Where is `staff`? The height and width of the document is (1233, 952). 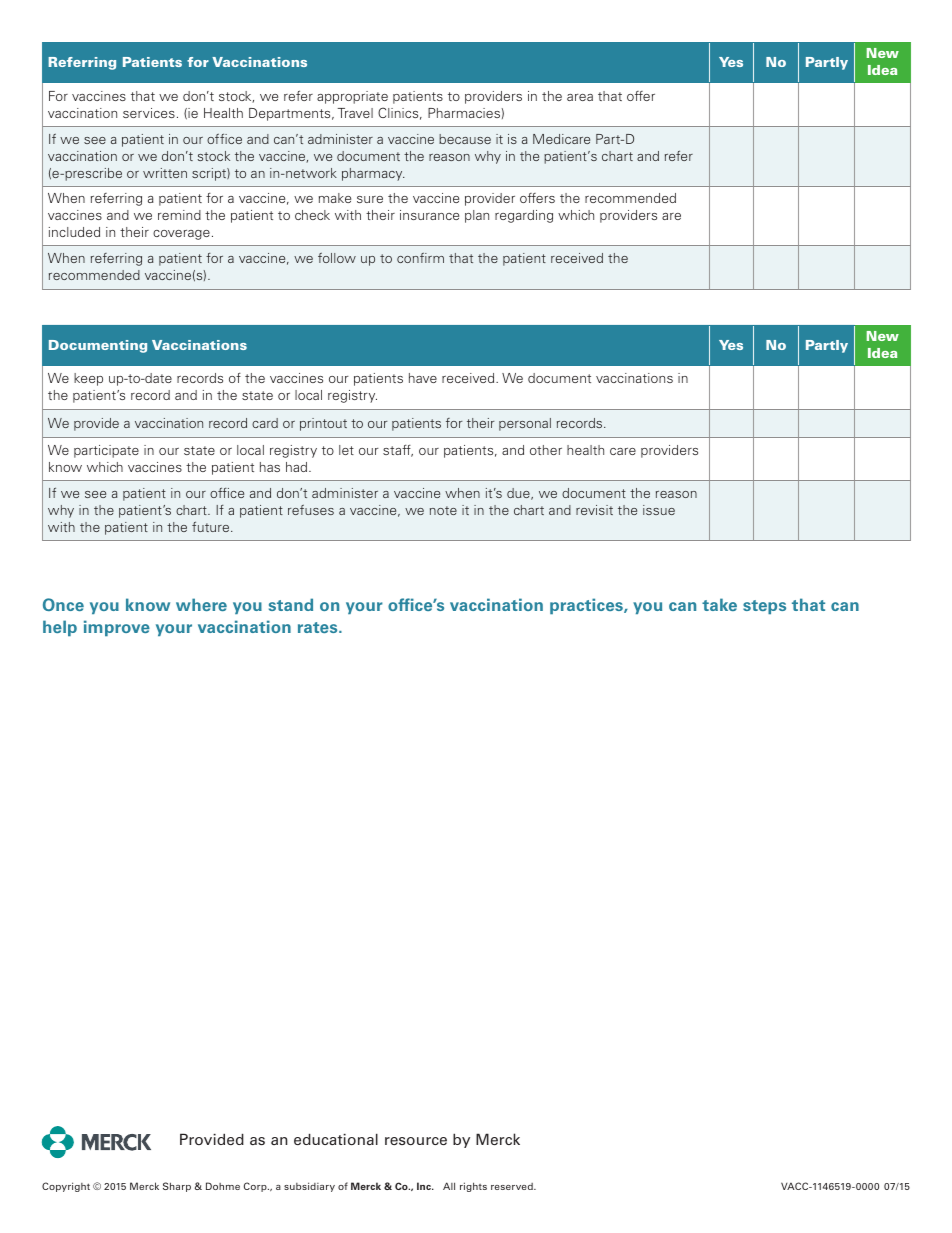 staff is located at coordinates (398, 451).
